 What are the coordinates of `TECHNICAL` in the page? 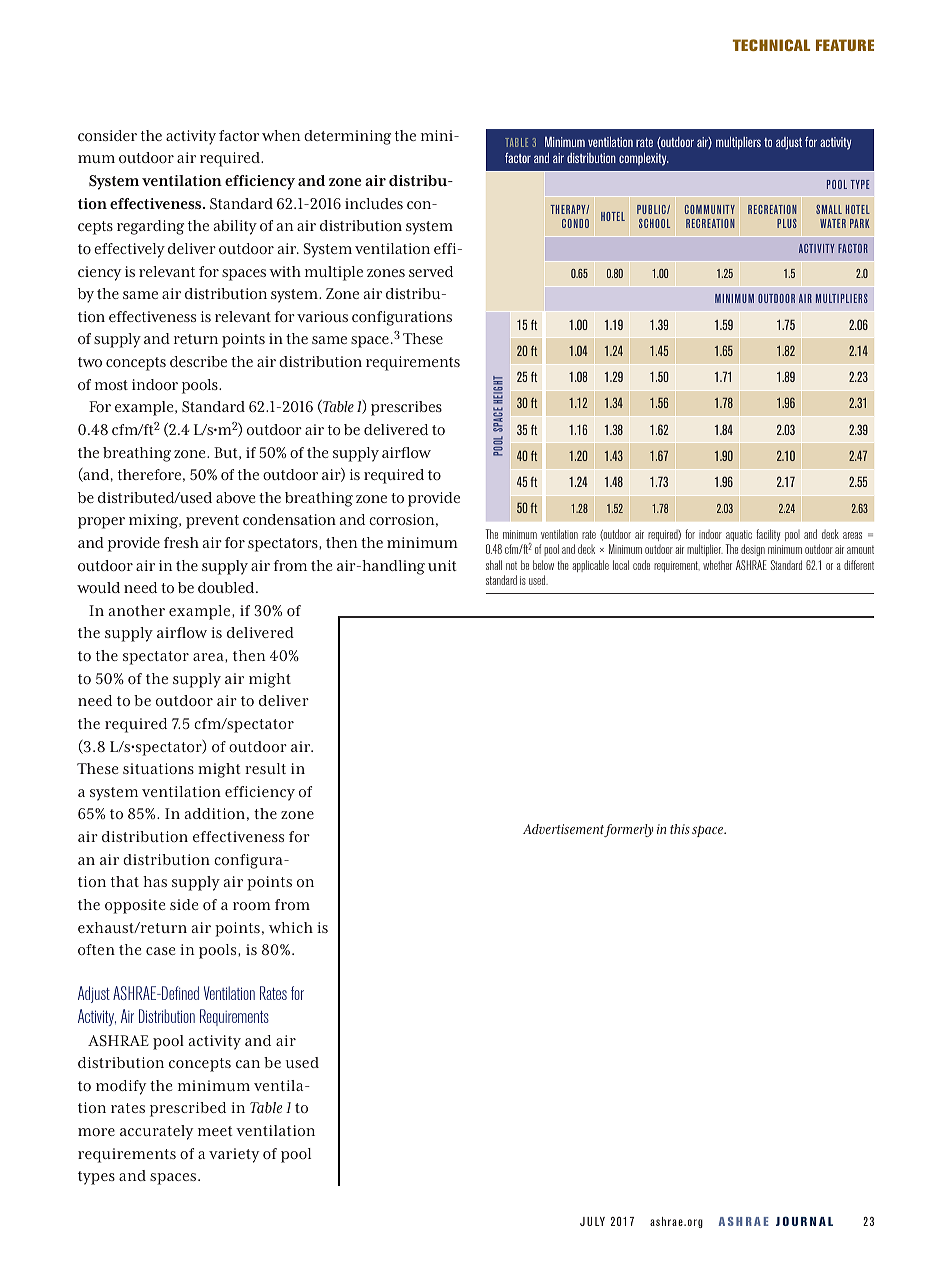 It's located at (771, 45).
